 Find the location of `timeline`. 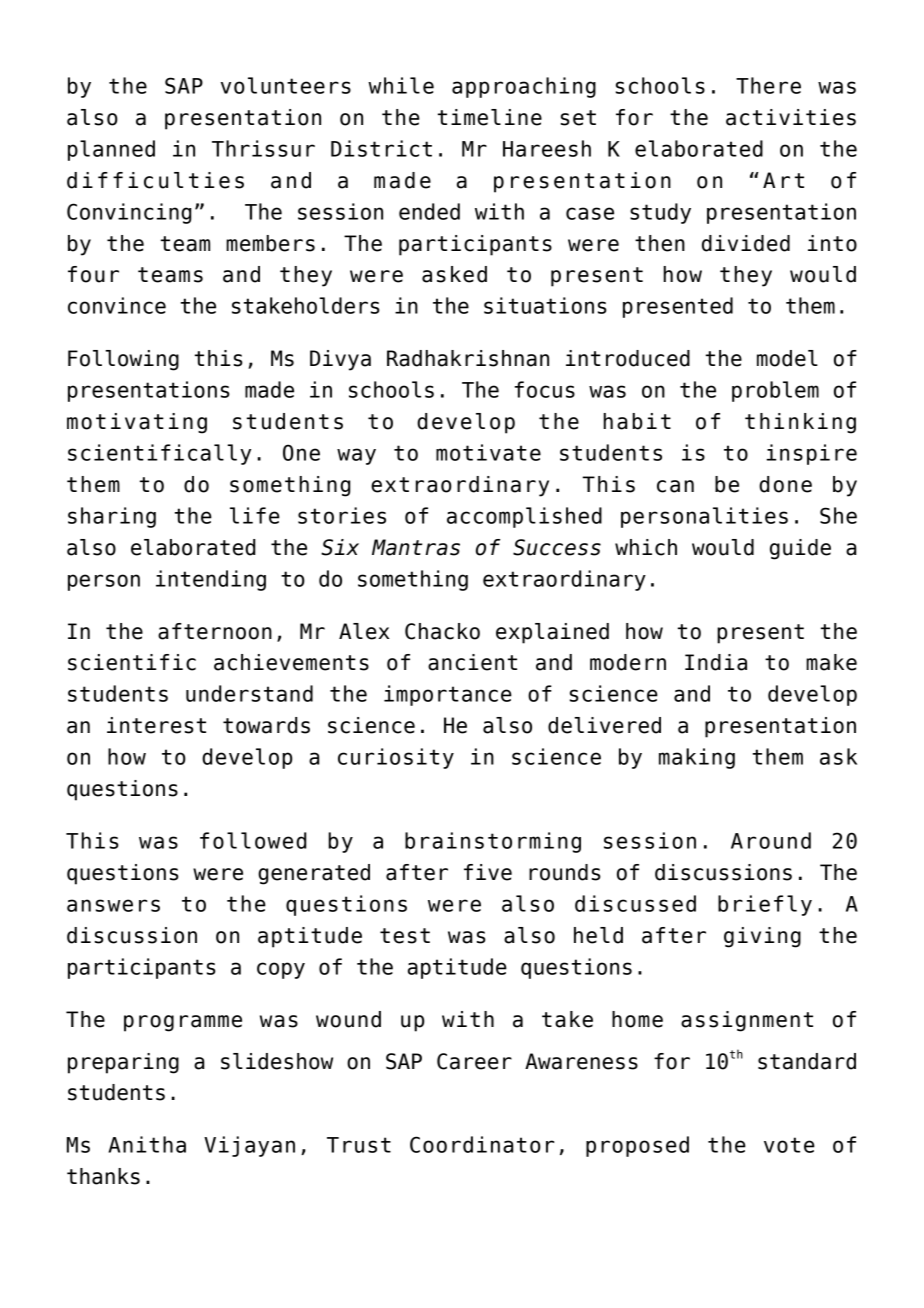

timeline is located at coordinates (490, 117).
